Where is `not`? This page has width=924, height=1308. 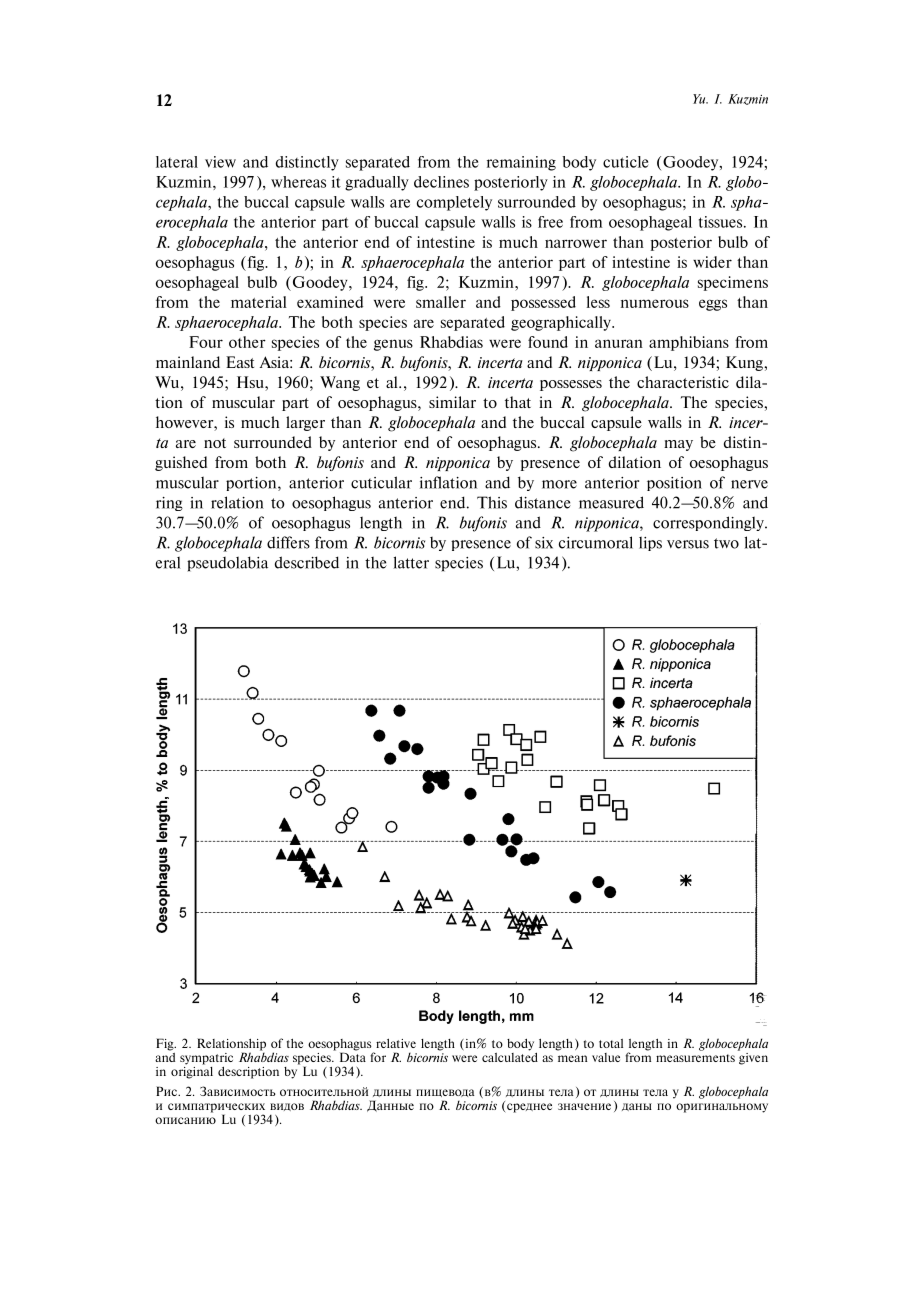 not is located at coordinates (215, 443).
